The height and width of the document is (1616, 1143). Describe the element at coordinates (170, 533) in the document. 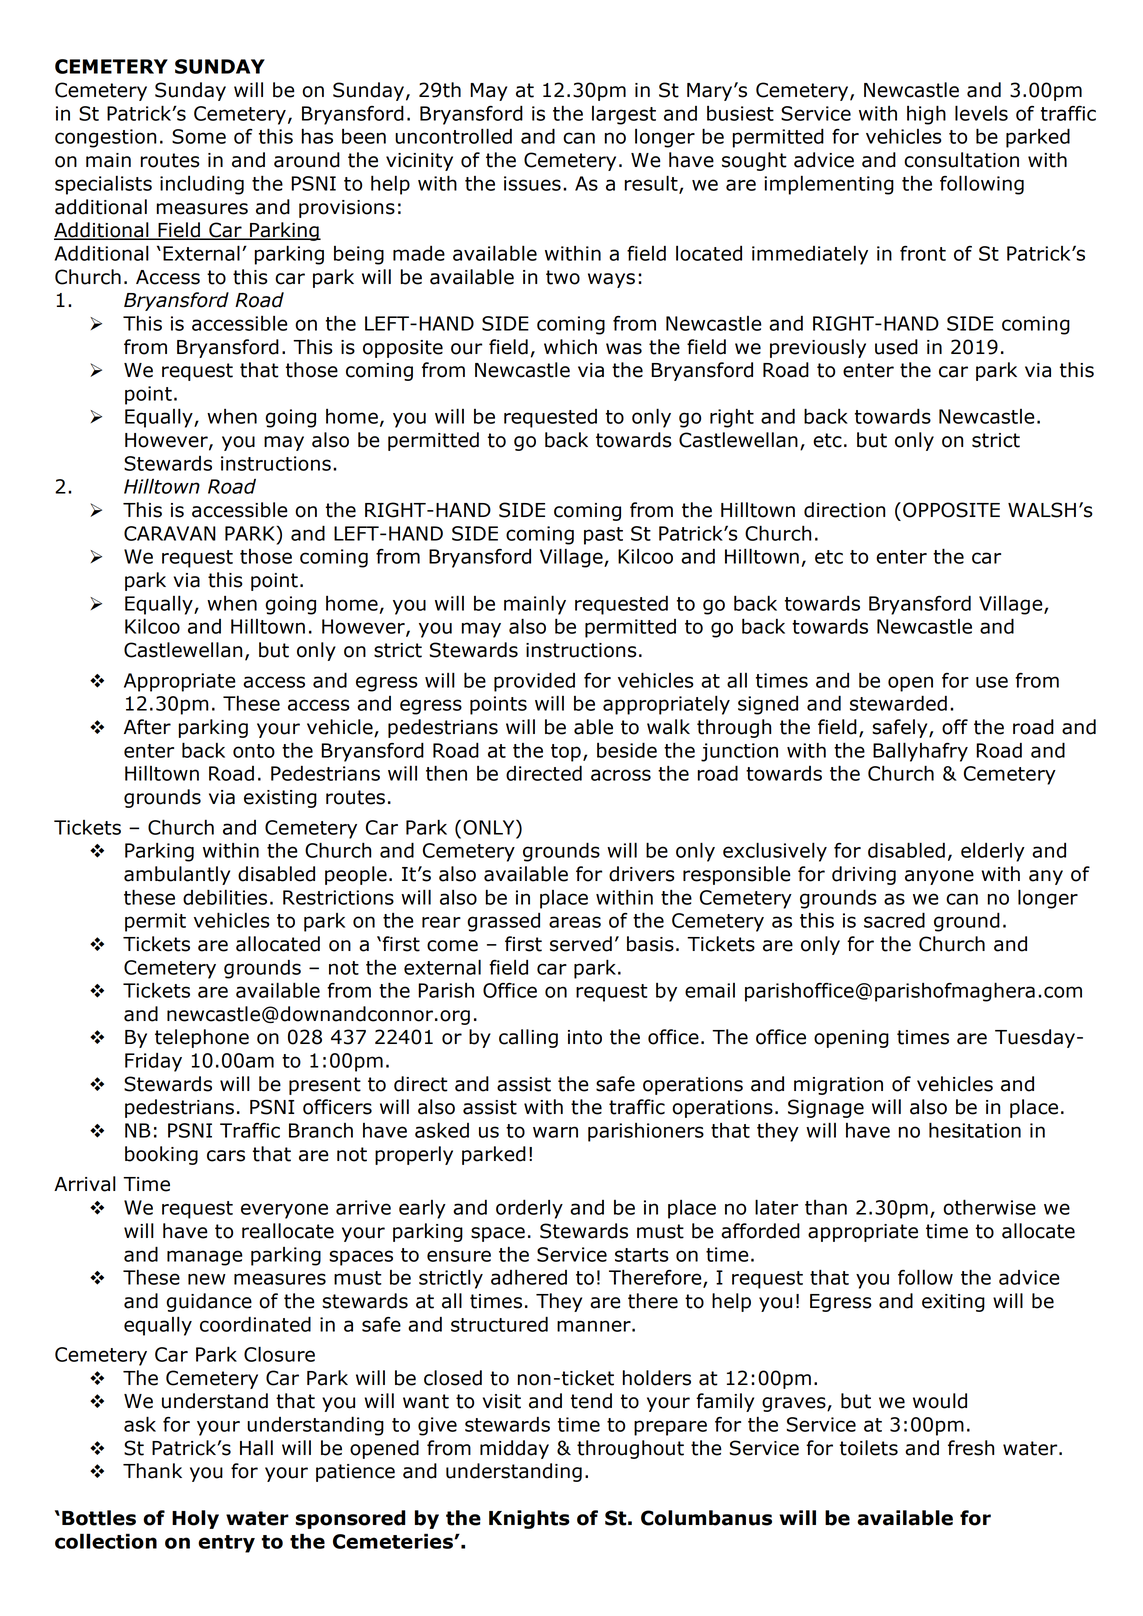

I see `CARAVAN` at that location.
